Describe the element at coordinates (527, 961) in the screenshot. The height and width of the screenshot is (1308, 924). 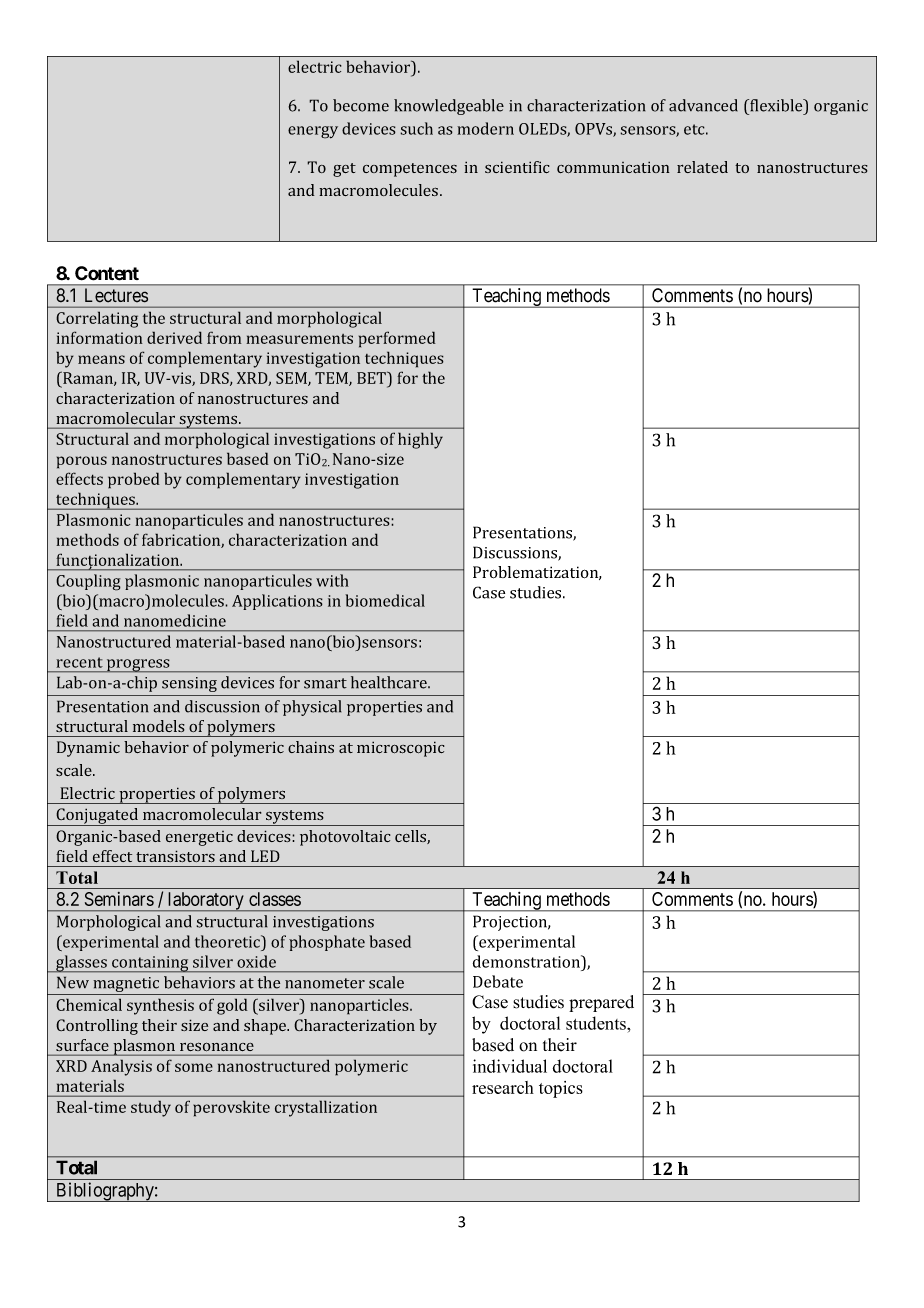
I see `demonstration` at that location.
